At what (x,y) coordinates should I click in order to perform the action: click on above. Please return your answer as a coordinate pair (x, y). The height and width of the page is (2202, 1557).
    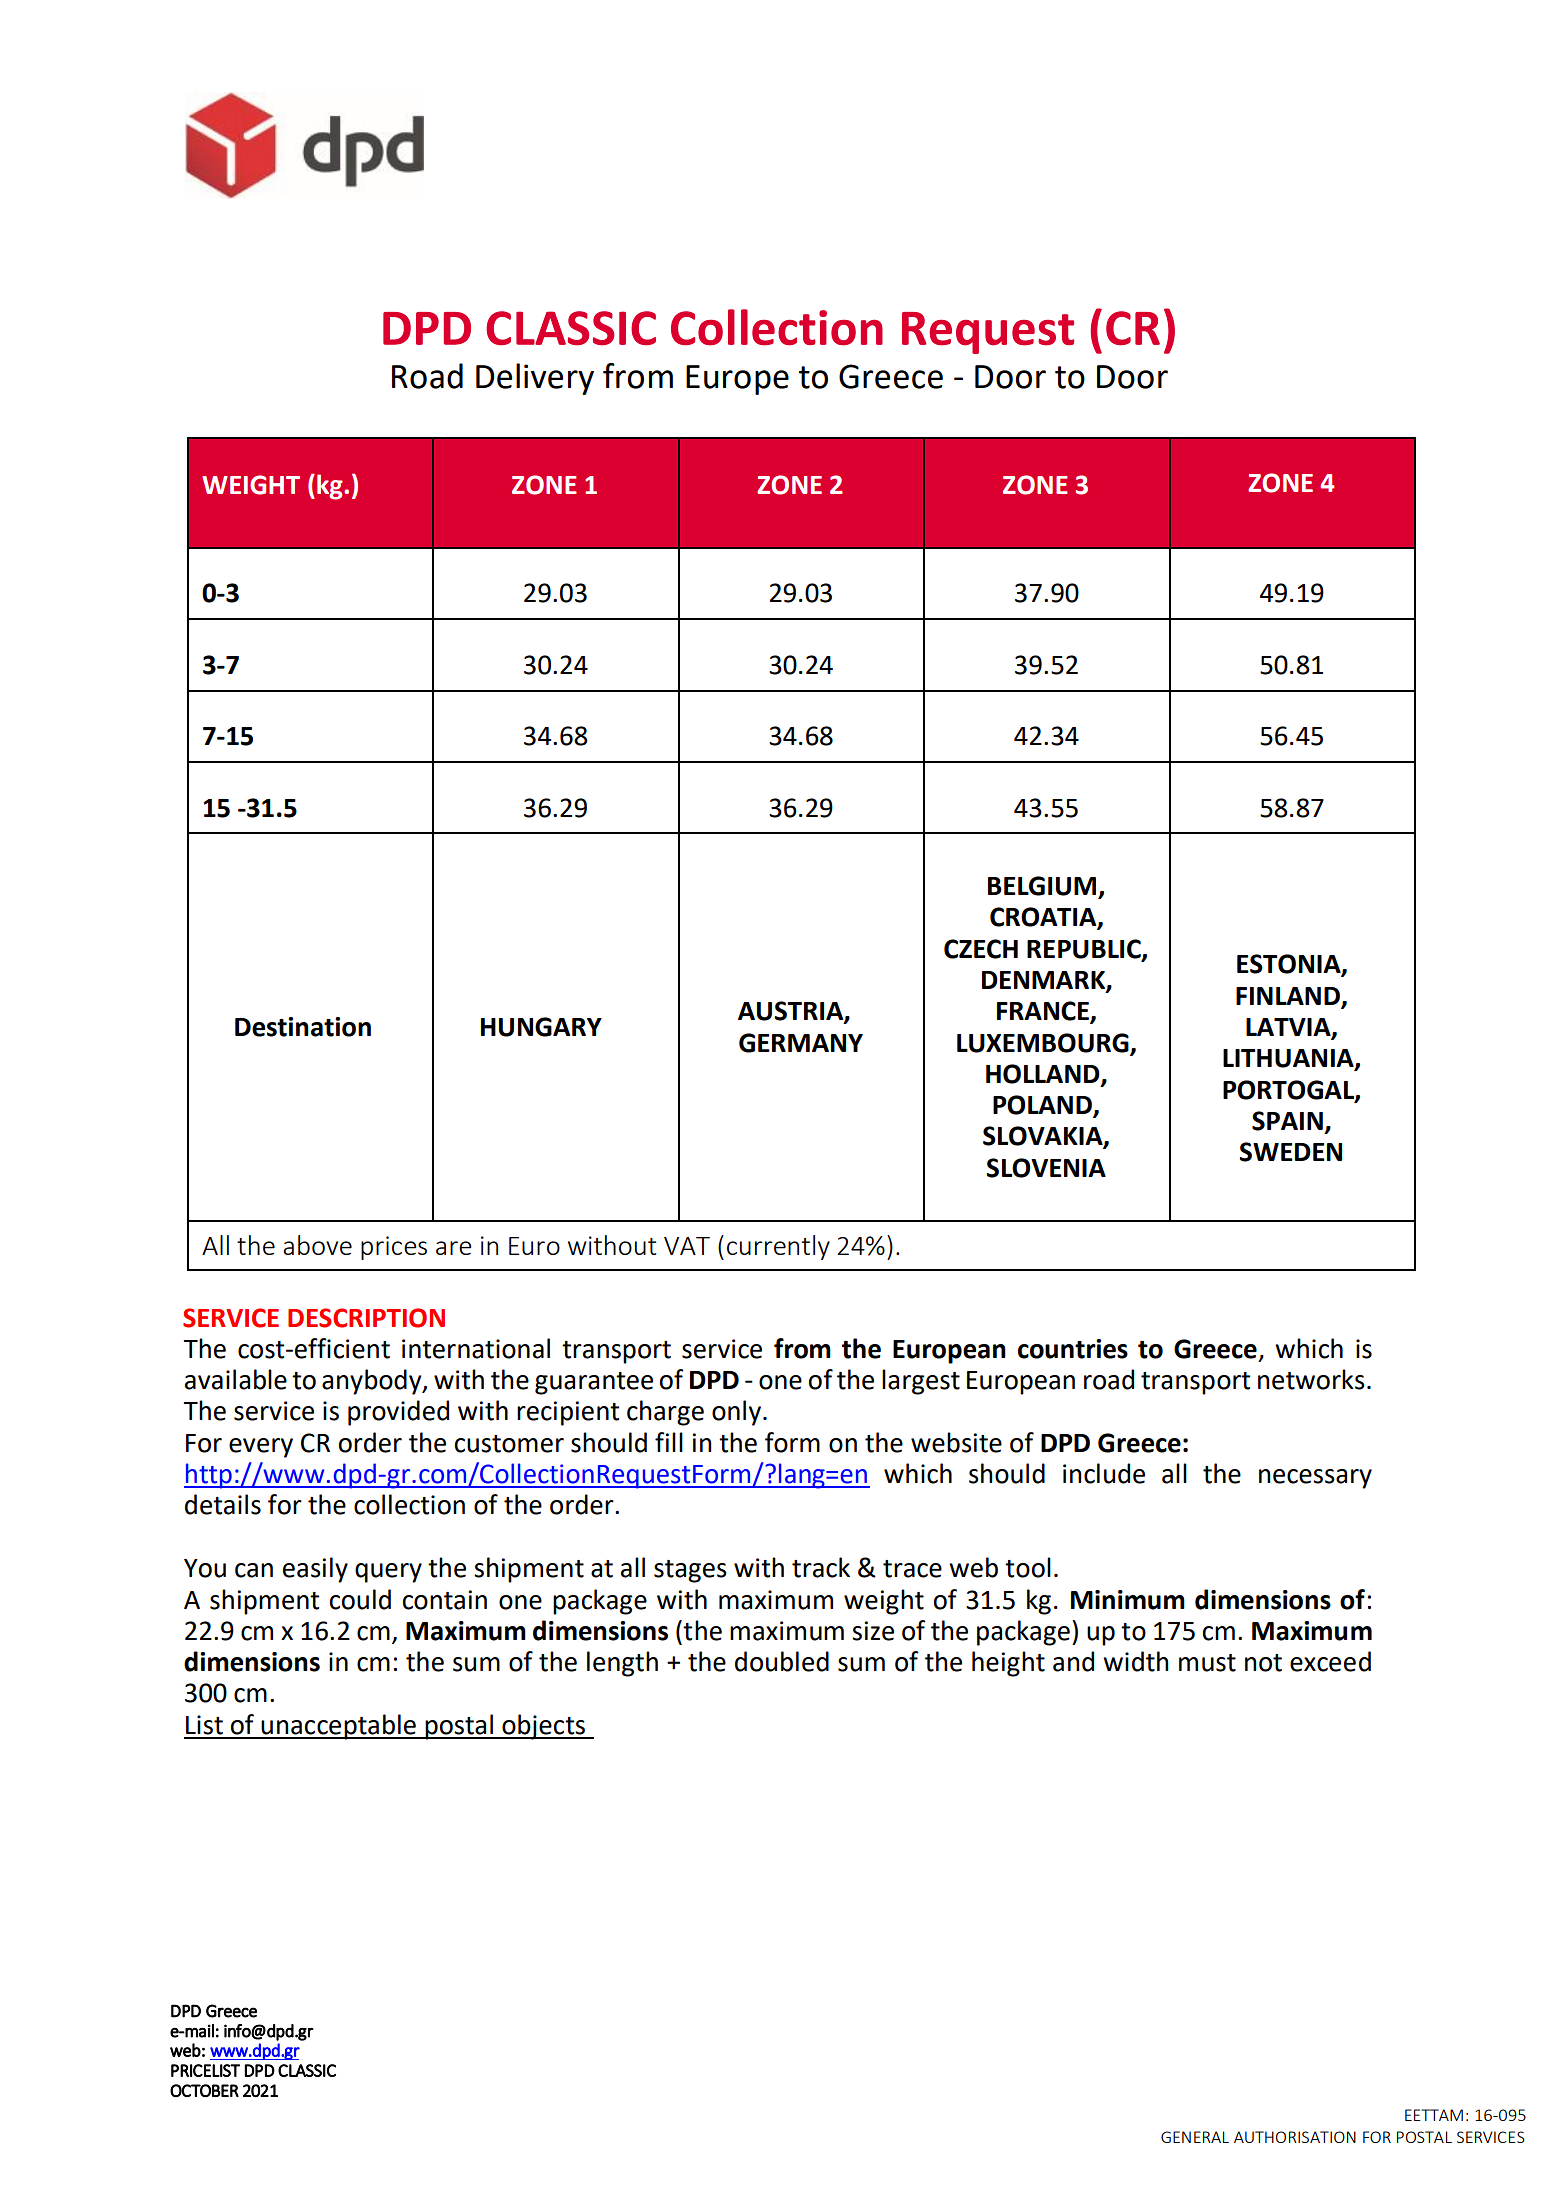
    Looking at the image, I should click on (317, 1245).
